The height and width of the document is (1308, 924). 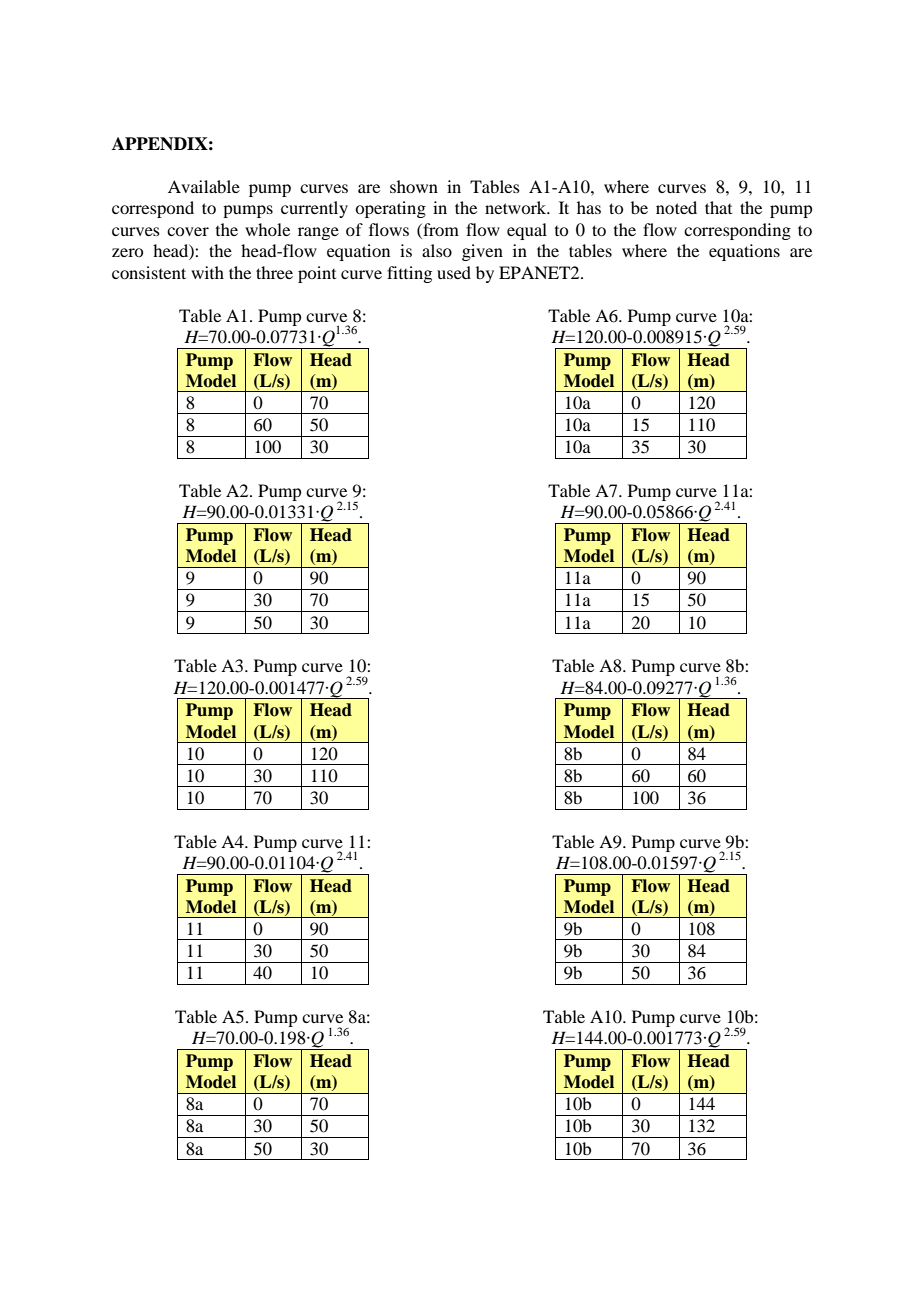 What do you see at coordinates (437, 250) in the document?
I see `also` at bounding box center [437, 250].
